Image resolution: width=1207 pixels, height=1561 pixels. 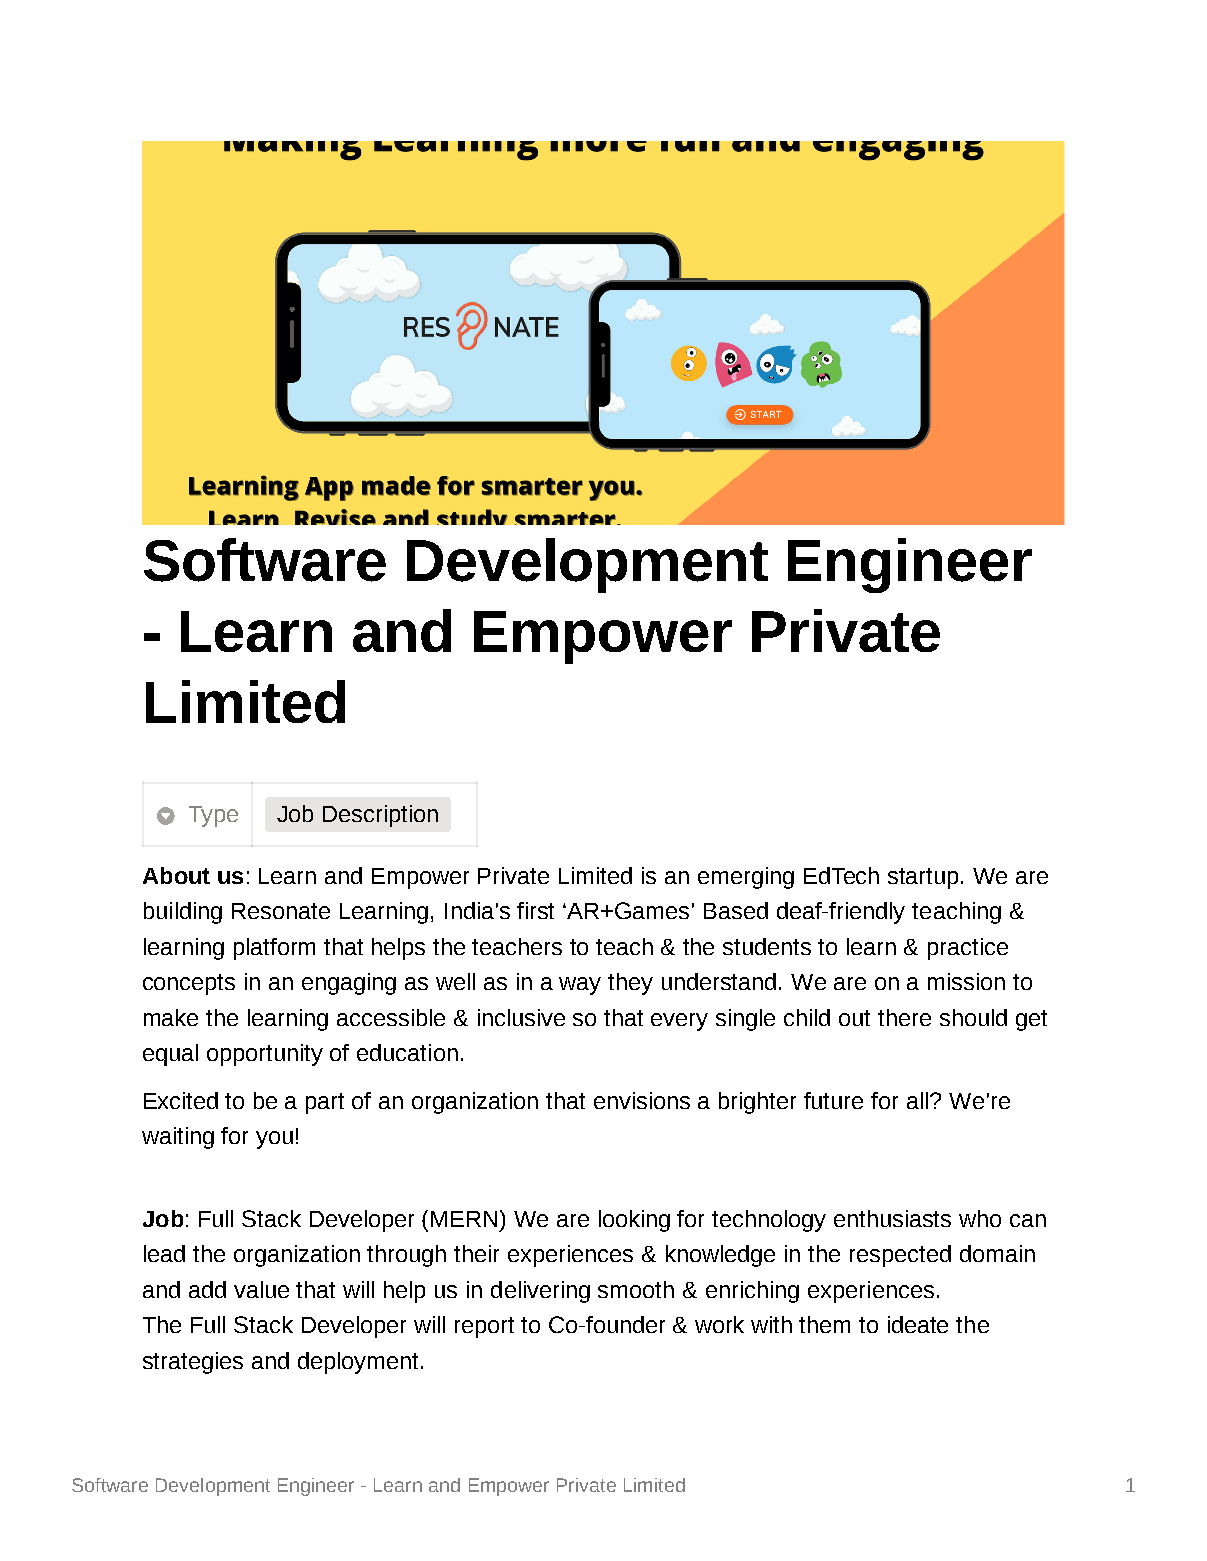 I want to click on emerging, so click(x=746, y=878).
